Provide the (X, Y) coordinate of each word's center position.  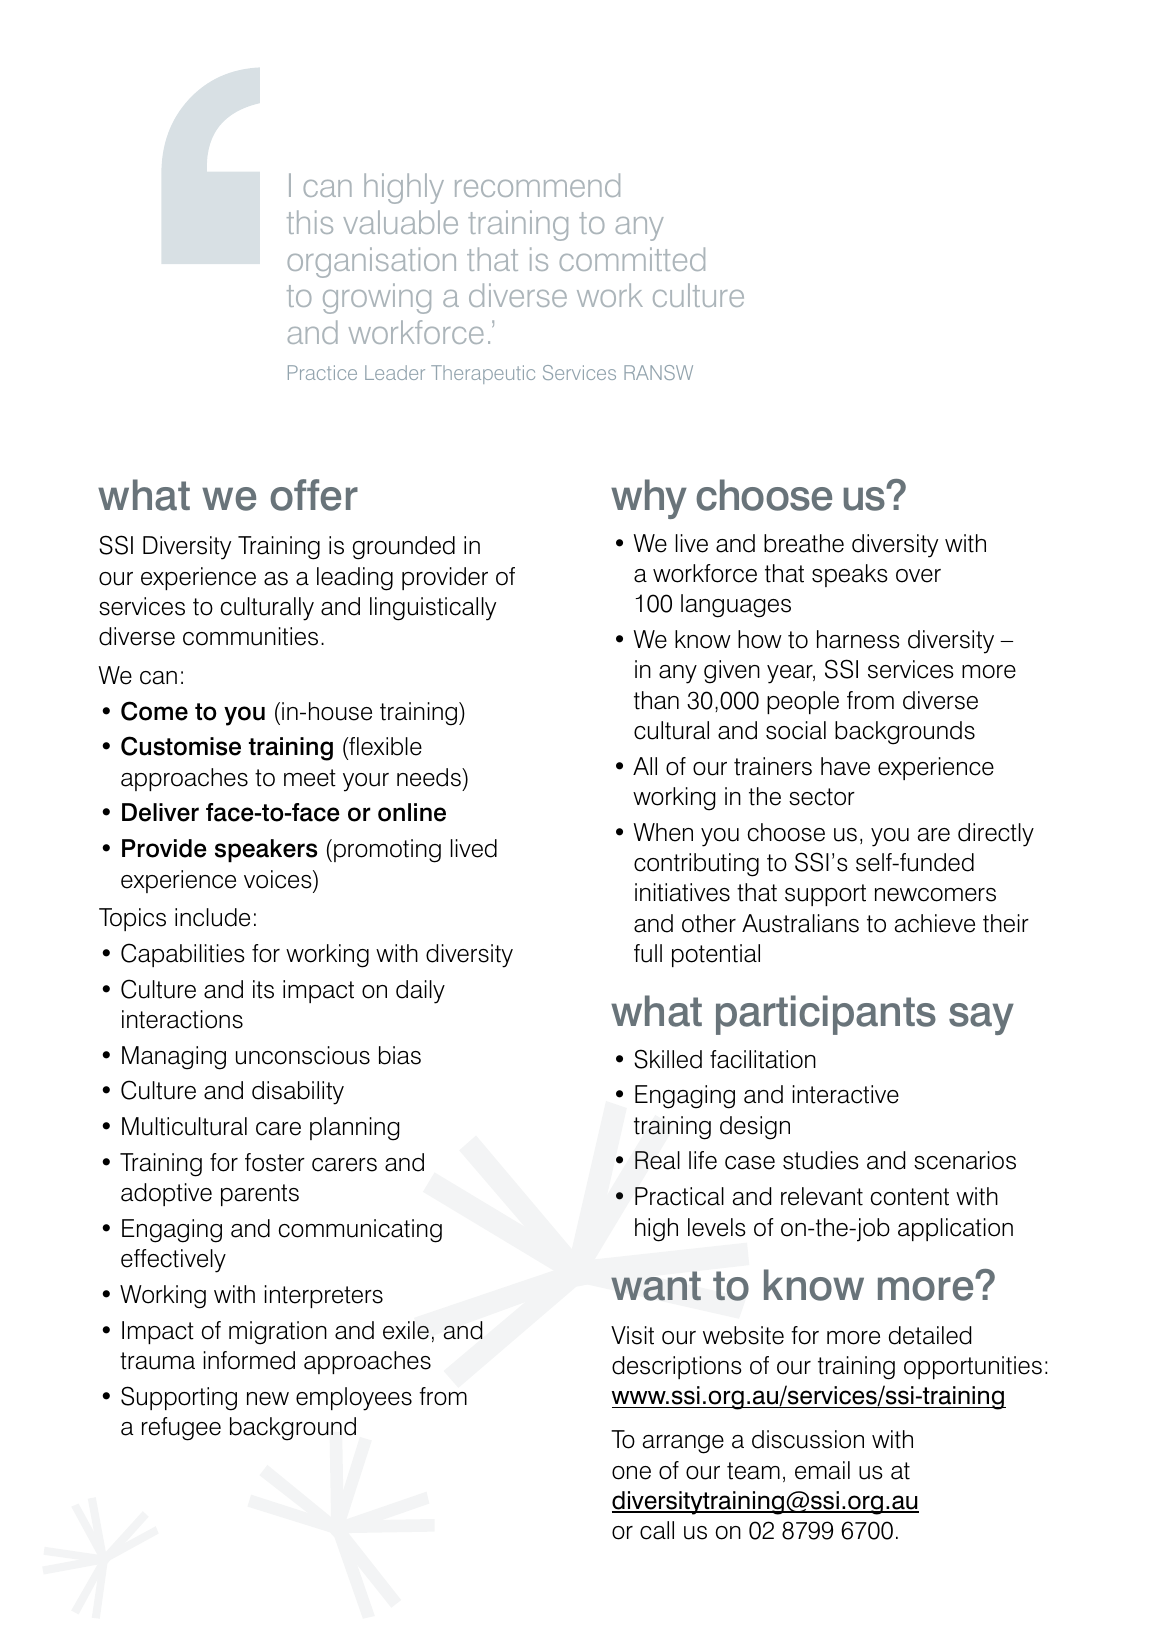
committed (632, 259)
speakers (266, 851)
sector (822, 797)
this (310, 222)
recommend (537, 185)
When (663, 832)
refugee (181, 1429)
